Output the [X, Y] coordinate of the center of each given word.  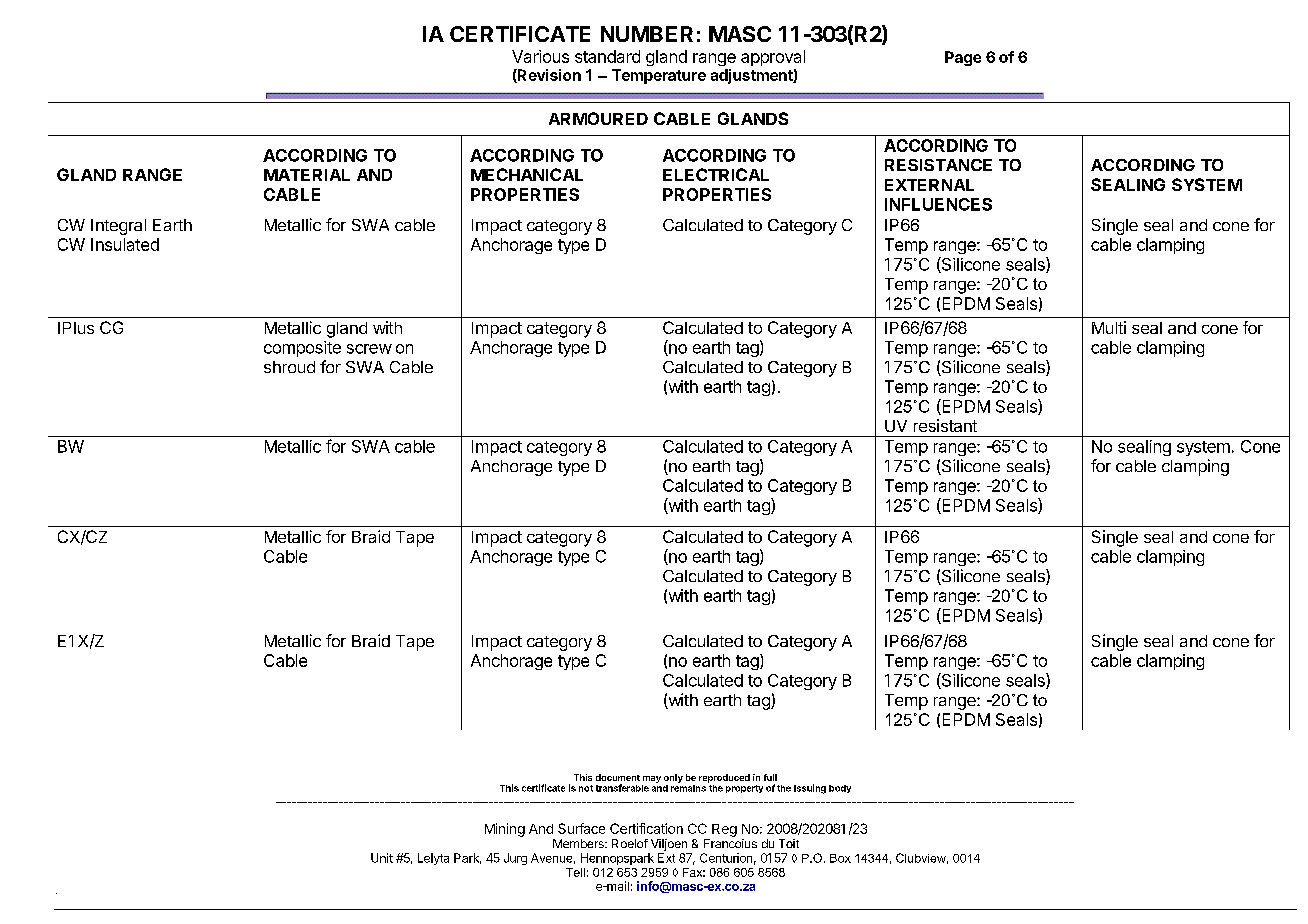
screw [369, 349]
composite [302, 349]
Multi [1109, 327]
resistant [945, 425]
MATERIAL [307, 175]
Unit [382, 858]
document [618, 777]
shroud [289, 367]
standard [607, 56]
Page [963, 58]
